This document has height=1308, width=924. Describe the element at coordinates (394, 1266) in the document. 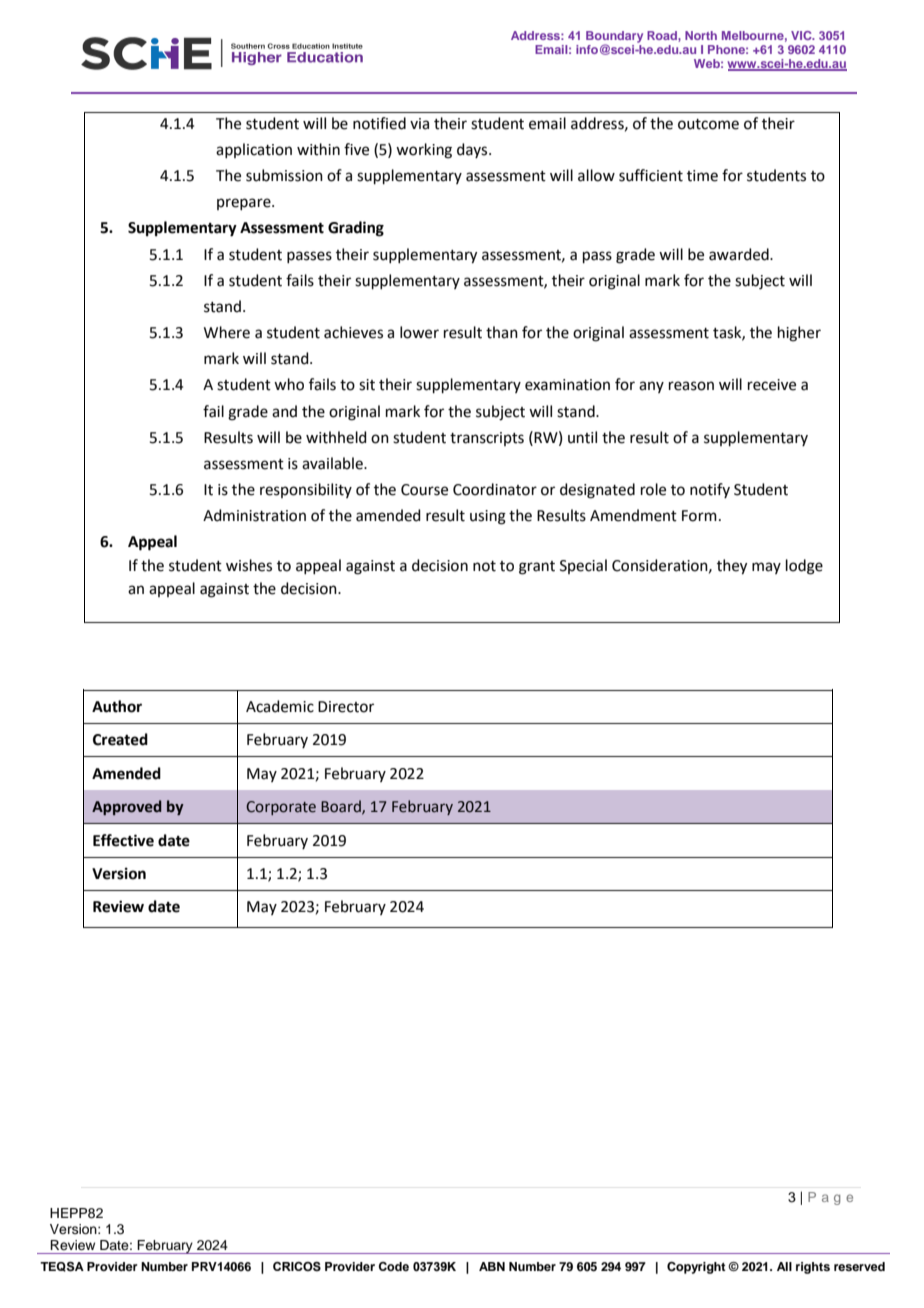

I see `Code` at that location.
